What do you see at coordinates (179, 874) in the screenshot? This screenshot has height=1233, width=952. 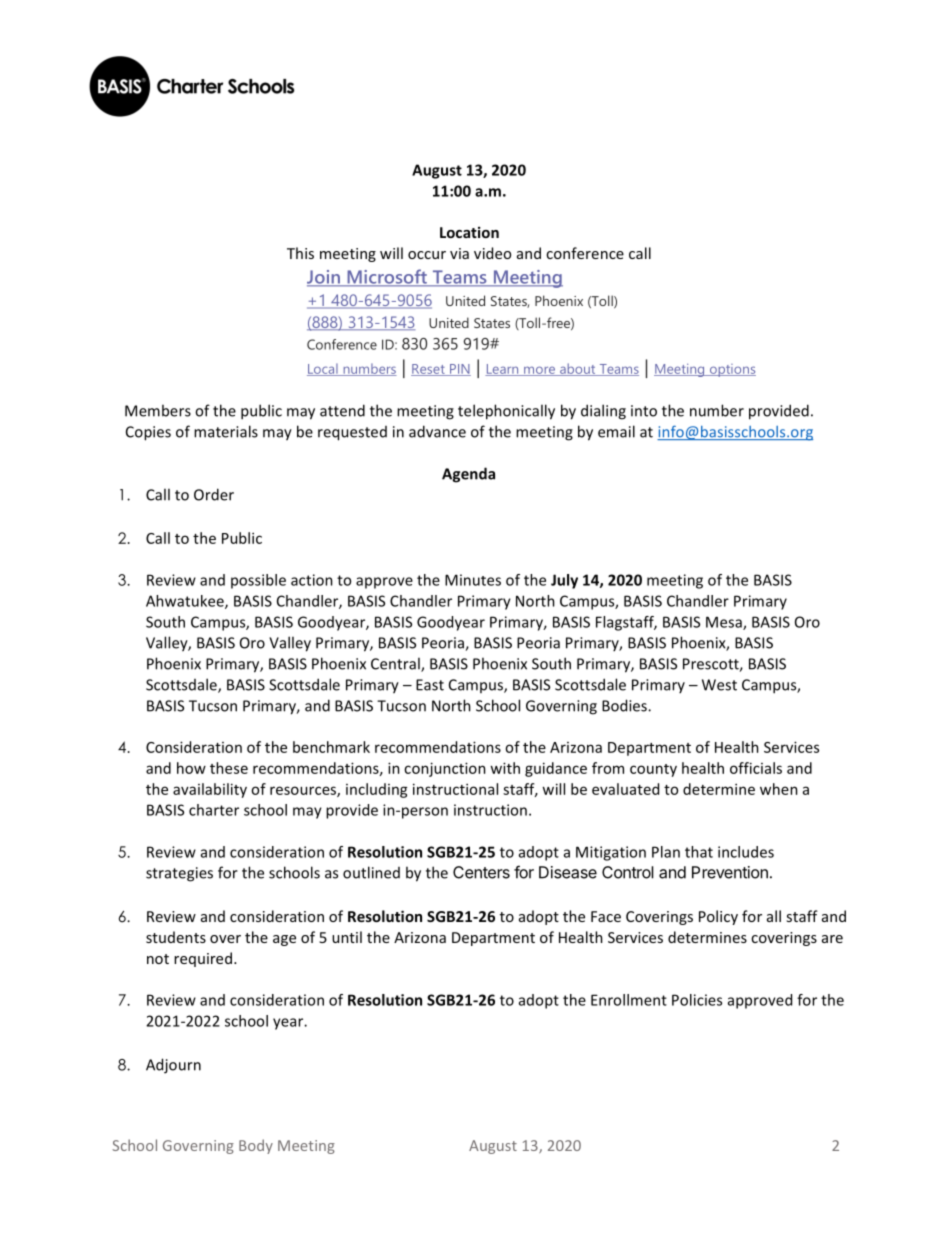 I see `strategies` at bounding box center [179, 874].
